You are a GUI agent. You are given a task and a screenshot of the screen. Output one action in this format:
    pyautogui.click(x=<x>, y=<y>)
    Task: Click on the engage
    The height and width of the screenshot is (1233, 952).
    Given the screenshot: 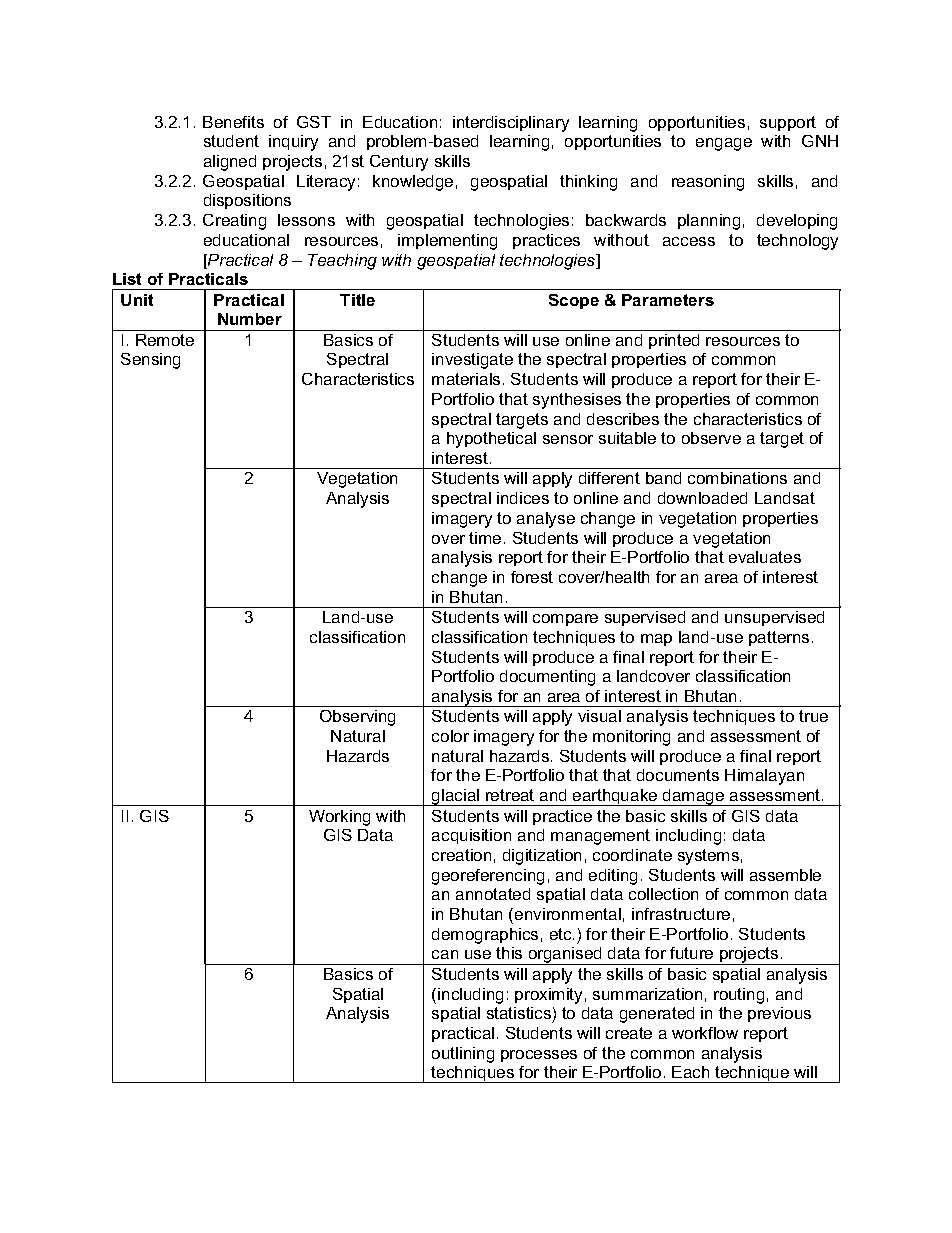 What is the action you would take?
    pyautogui.click(x=724, y=144)
